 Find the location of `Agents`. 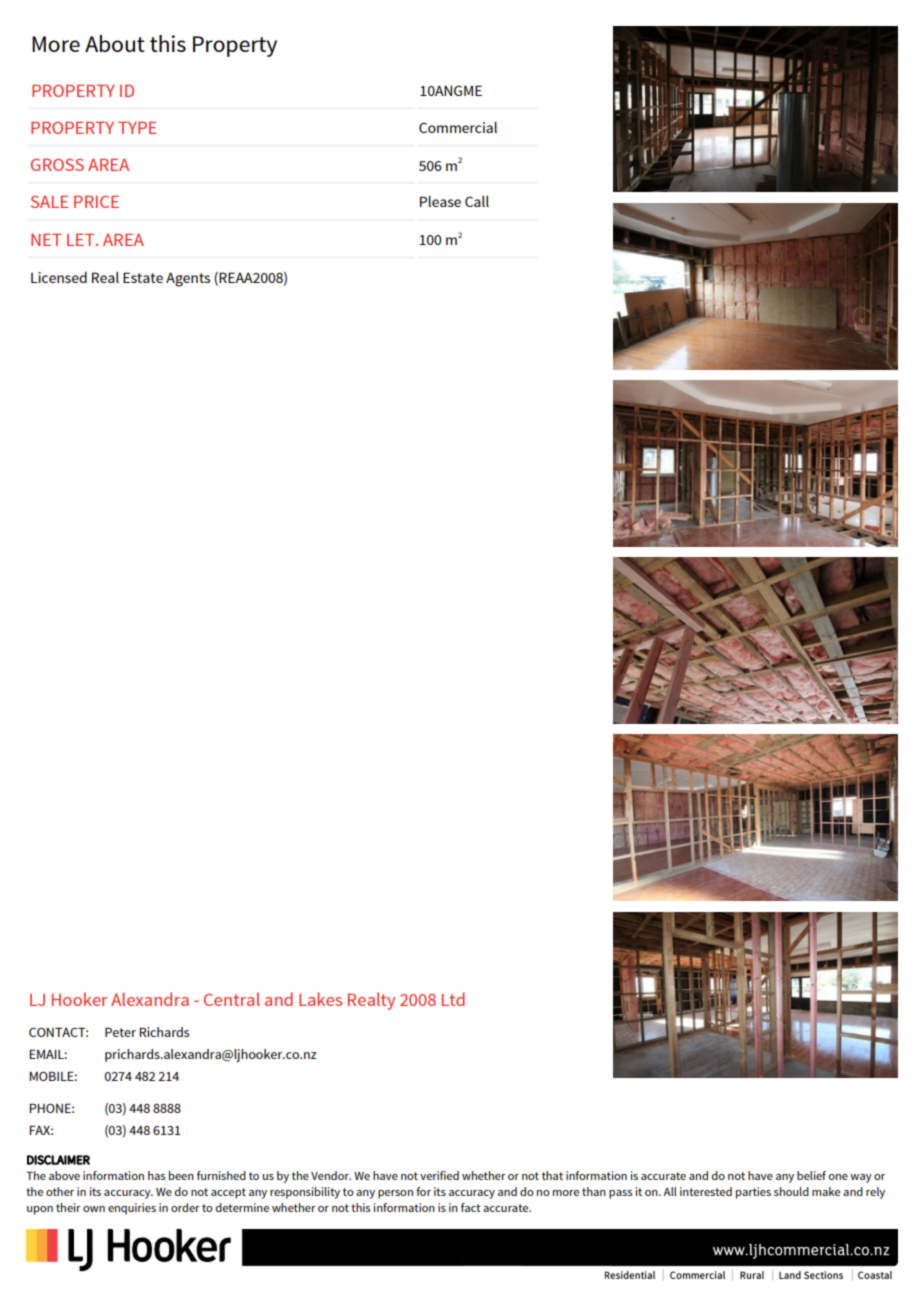

Agents is located at coordinates (188, 279).
